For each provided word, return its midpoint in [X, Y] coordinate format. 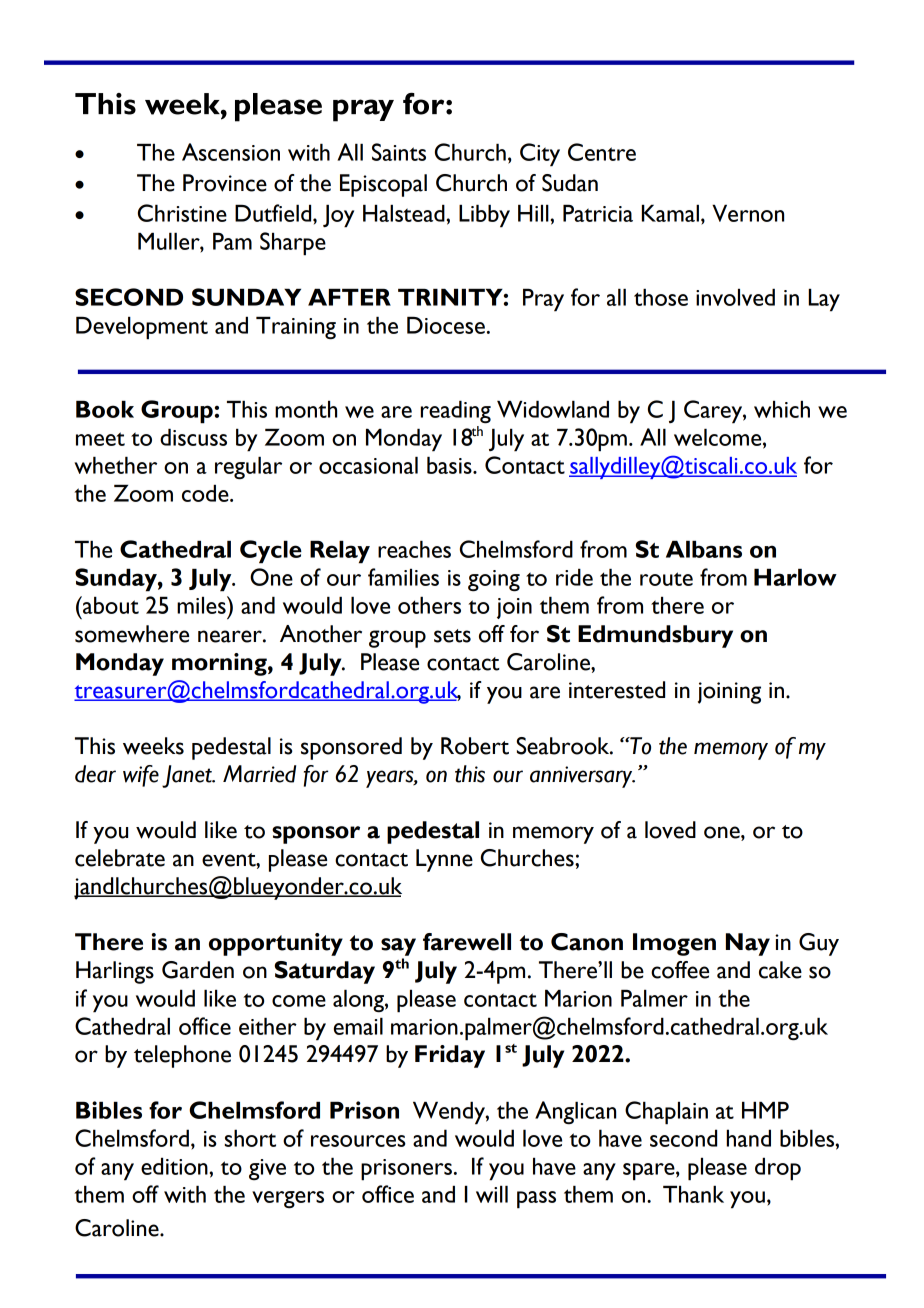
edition [174, 1166]
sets [452, 636]
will [492, 1194]
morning [220, 664]
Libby [484, 216]
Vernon [748, 213]
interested [617, 690]
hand [748, 1138]
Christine [182, 213]
